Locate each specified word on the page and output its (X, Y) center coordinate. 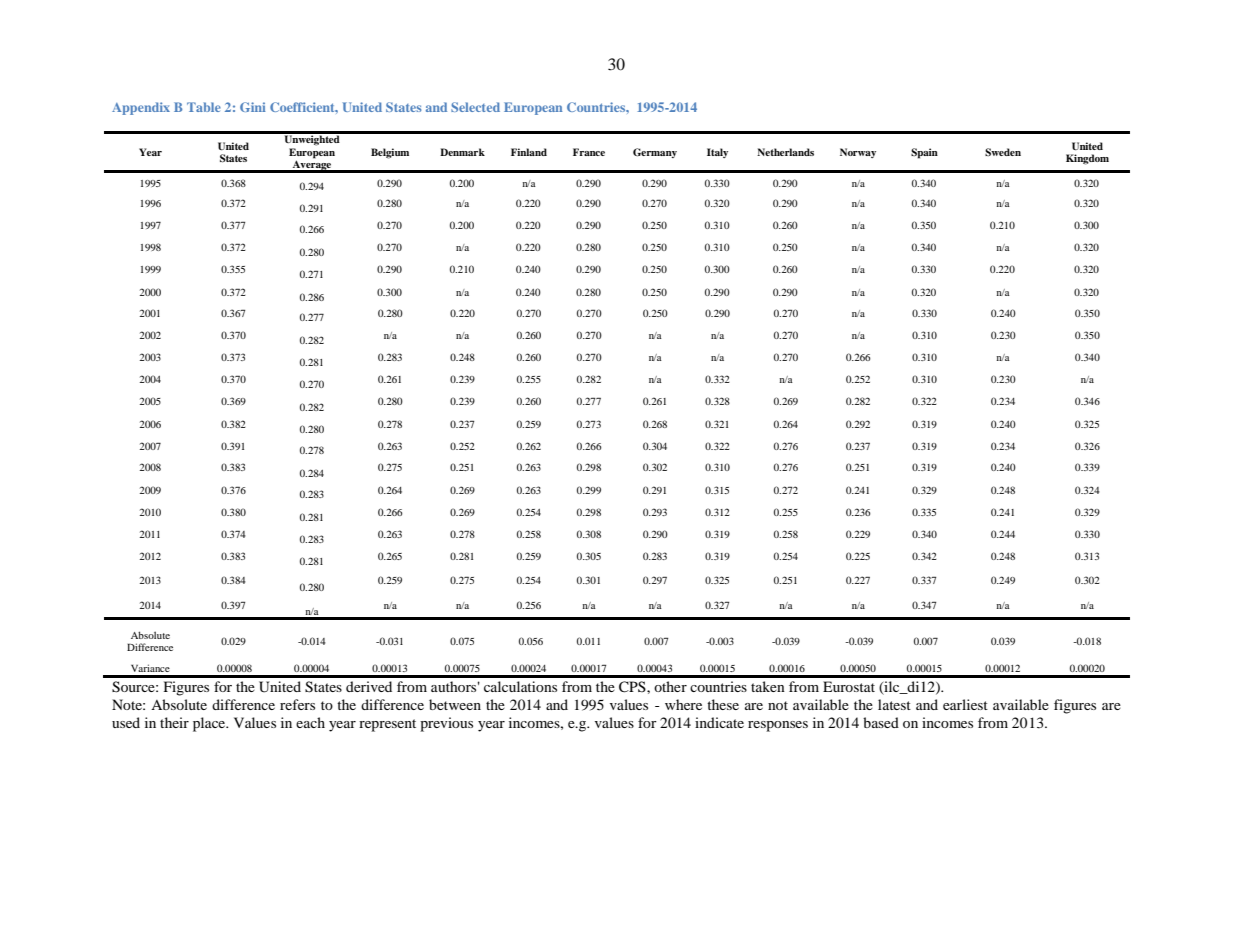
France (589, 152)
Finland (529, 152)
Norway (858, 153)
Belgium (390, 153)
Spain (924, 153)
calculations (520, 686)
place (210, 724)
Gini (253, 107)
